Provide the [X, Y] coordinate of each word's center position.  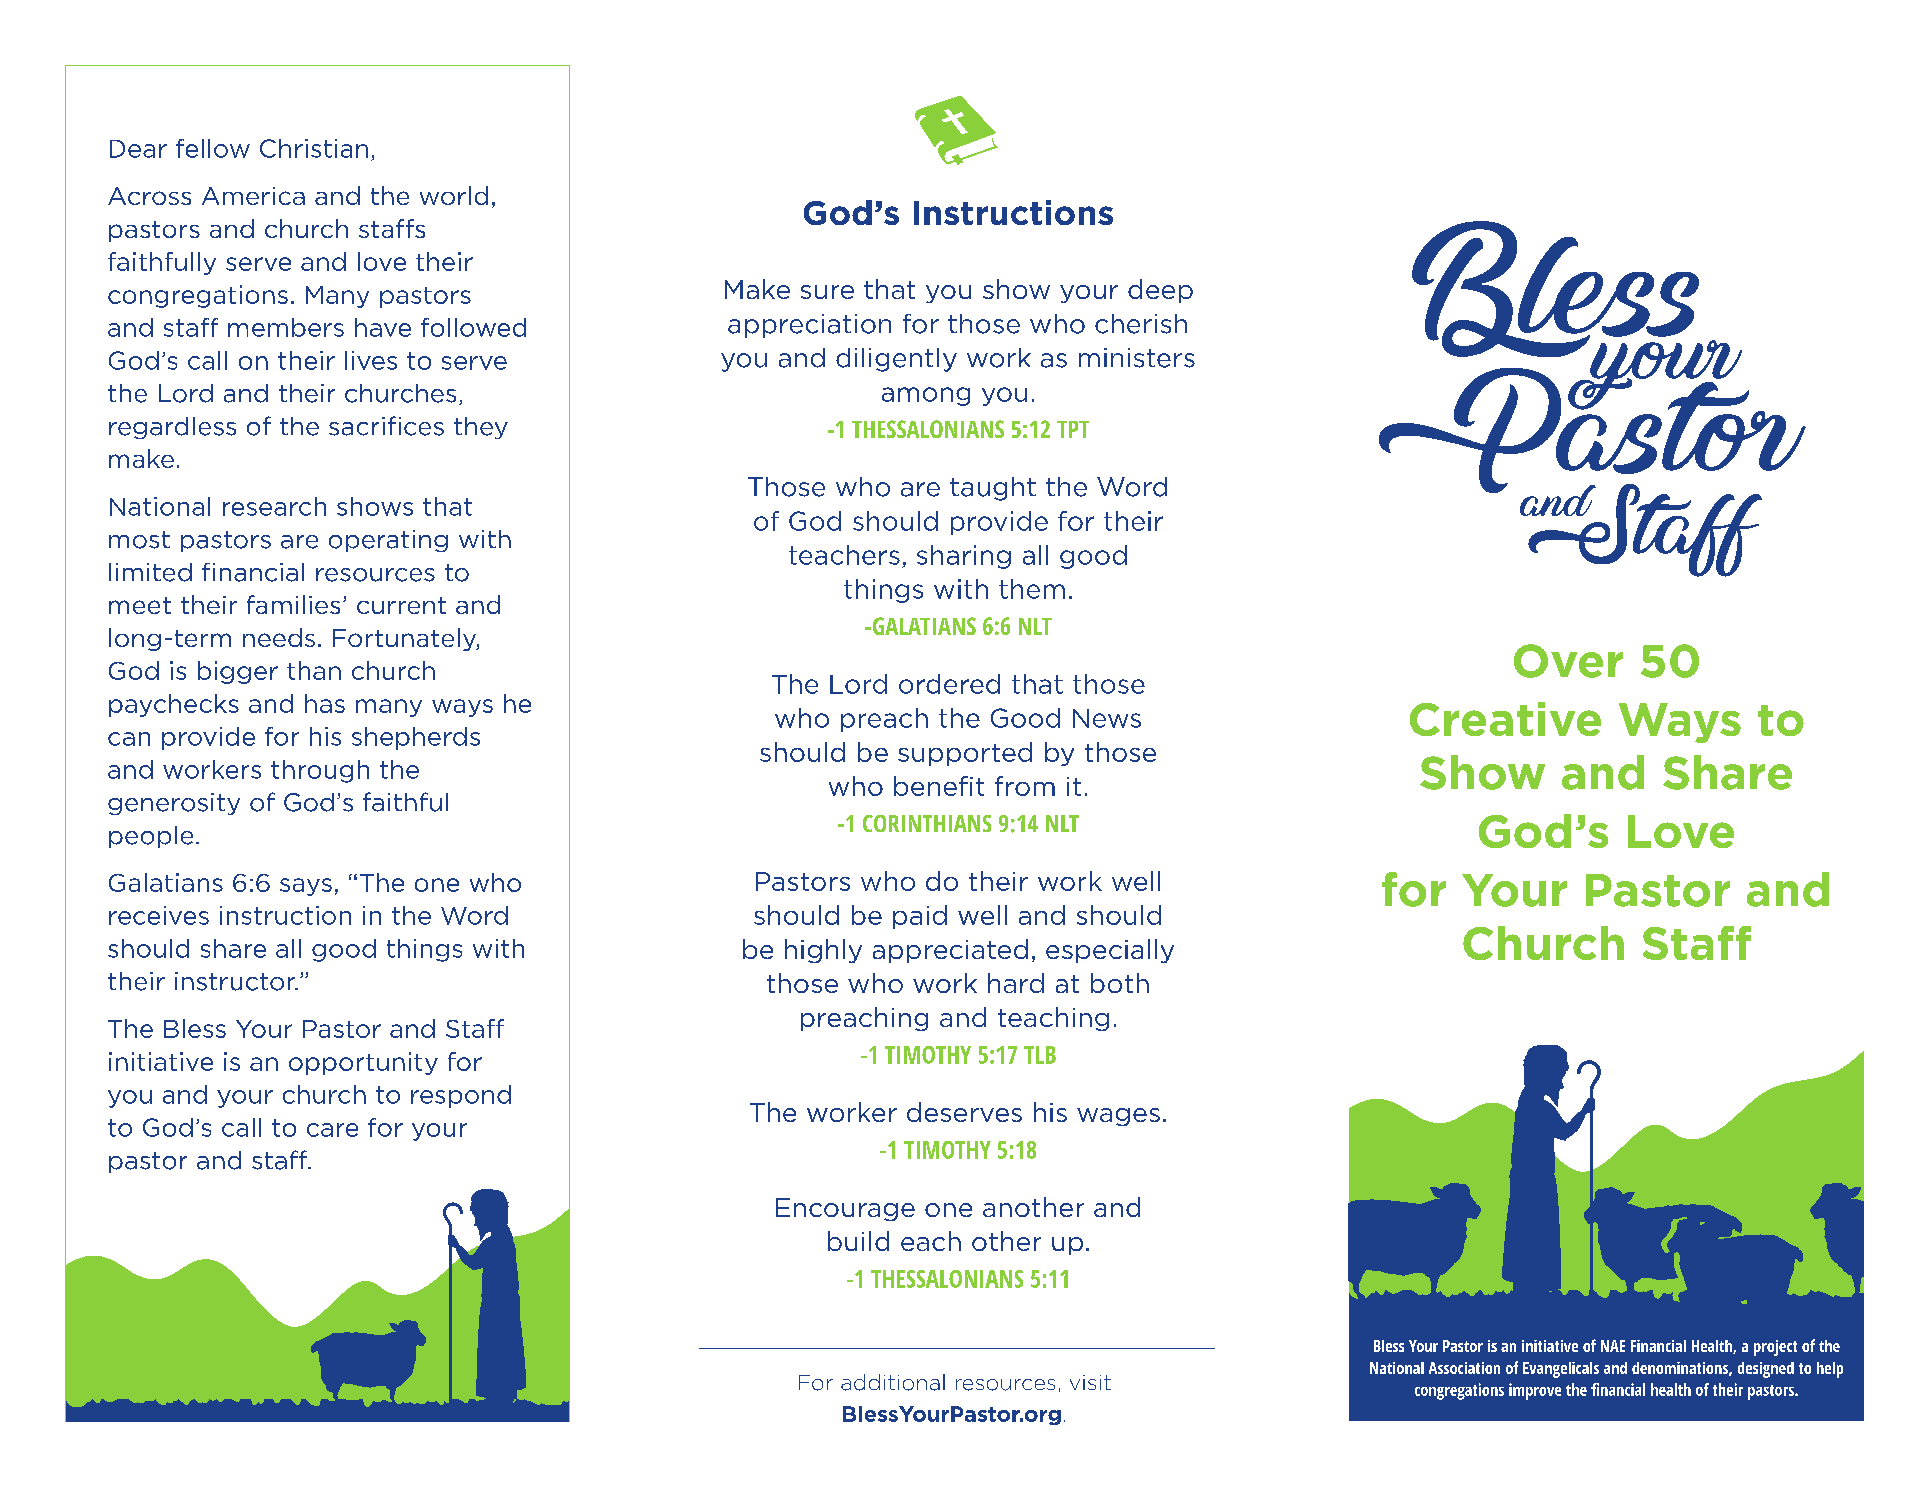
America [253, 196]
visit [1090, 1382]
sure [827, 292]
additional [893, 1382]
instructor [236, 981]
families [293, 604]
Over [1568, 661]
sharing [964, 557]
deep [1160, 291]
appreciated [950, 951]
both [1120, 983]
